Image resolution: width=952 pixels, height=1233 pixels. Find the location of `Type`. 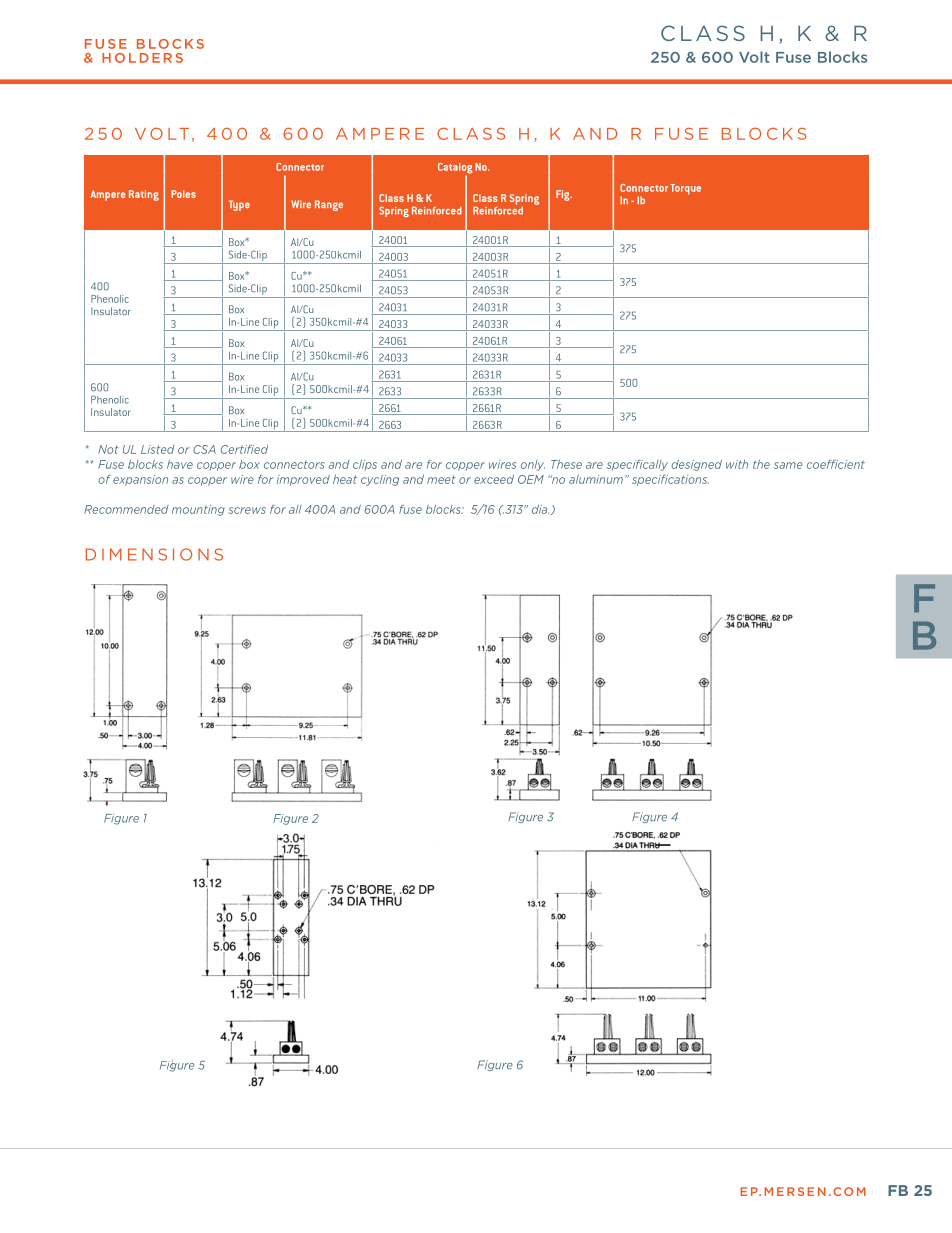

Type is located at coordinates (239, 205).
